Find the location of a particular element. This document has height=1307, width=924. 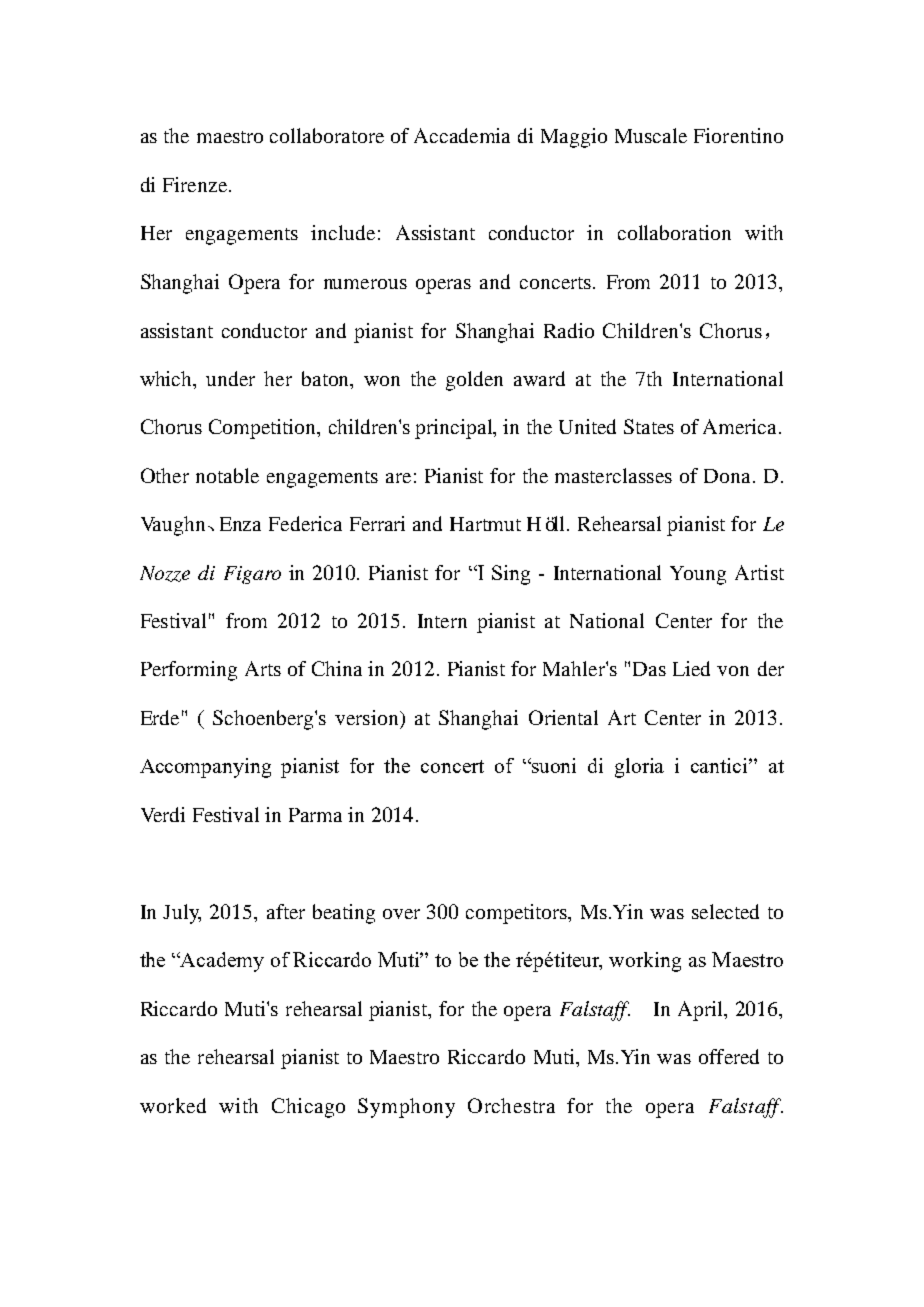

competitors is located at coordinates (518, 914).
